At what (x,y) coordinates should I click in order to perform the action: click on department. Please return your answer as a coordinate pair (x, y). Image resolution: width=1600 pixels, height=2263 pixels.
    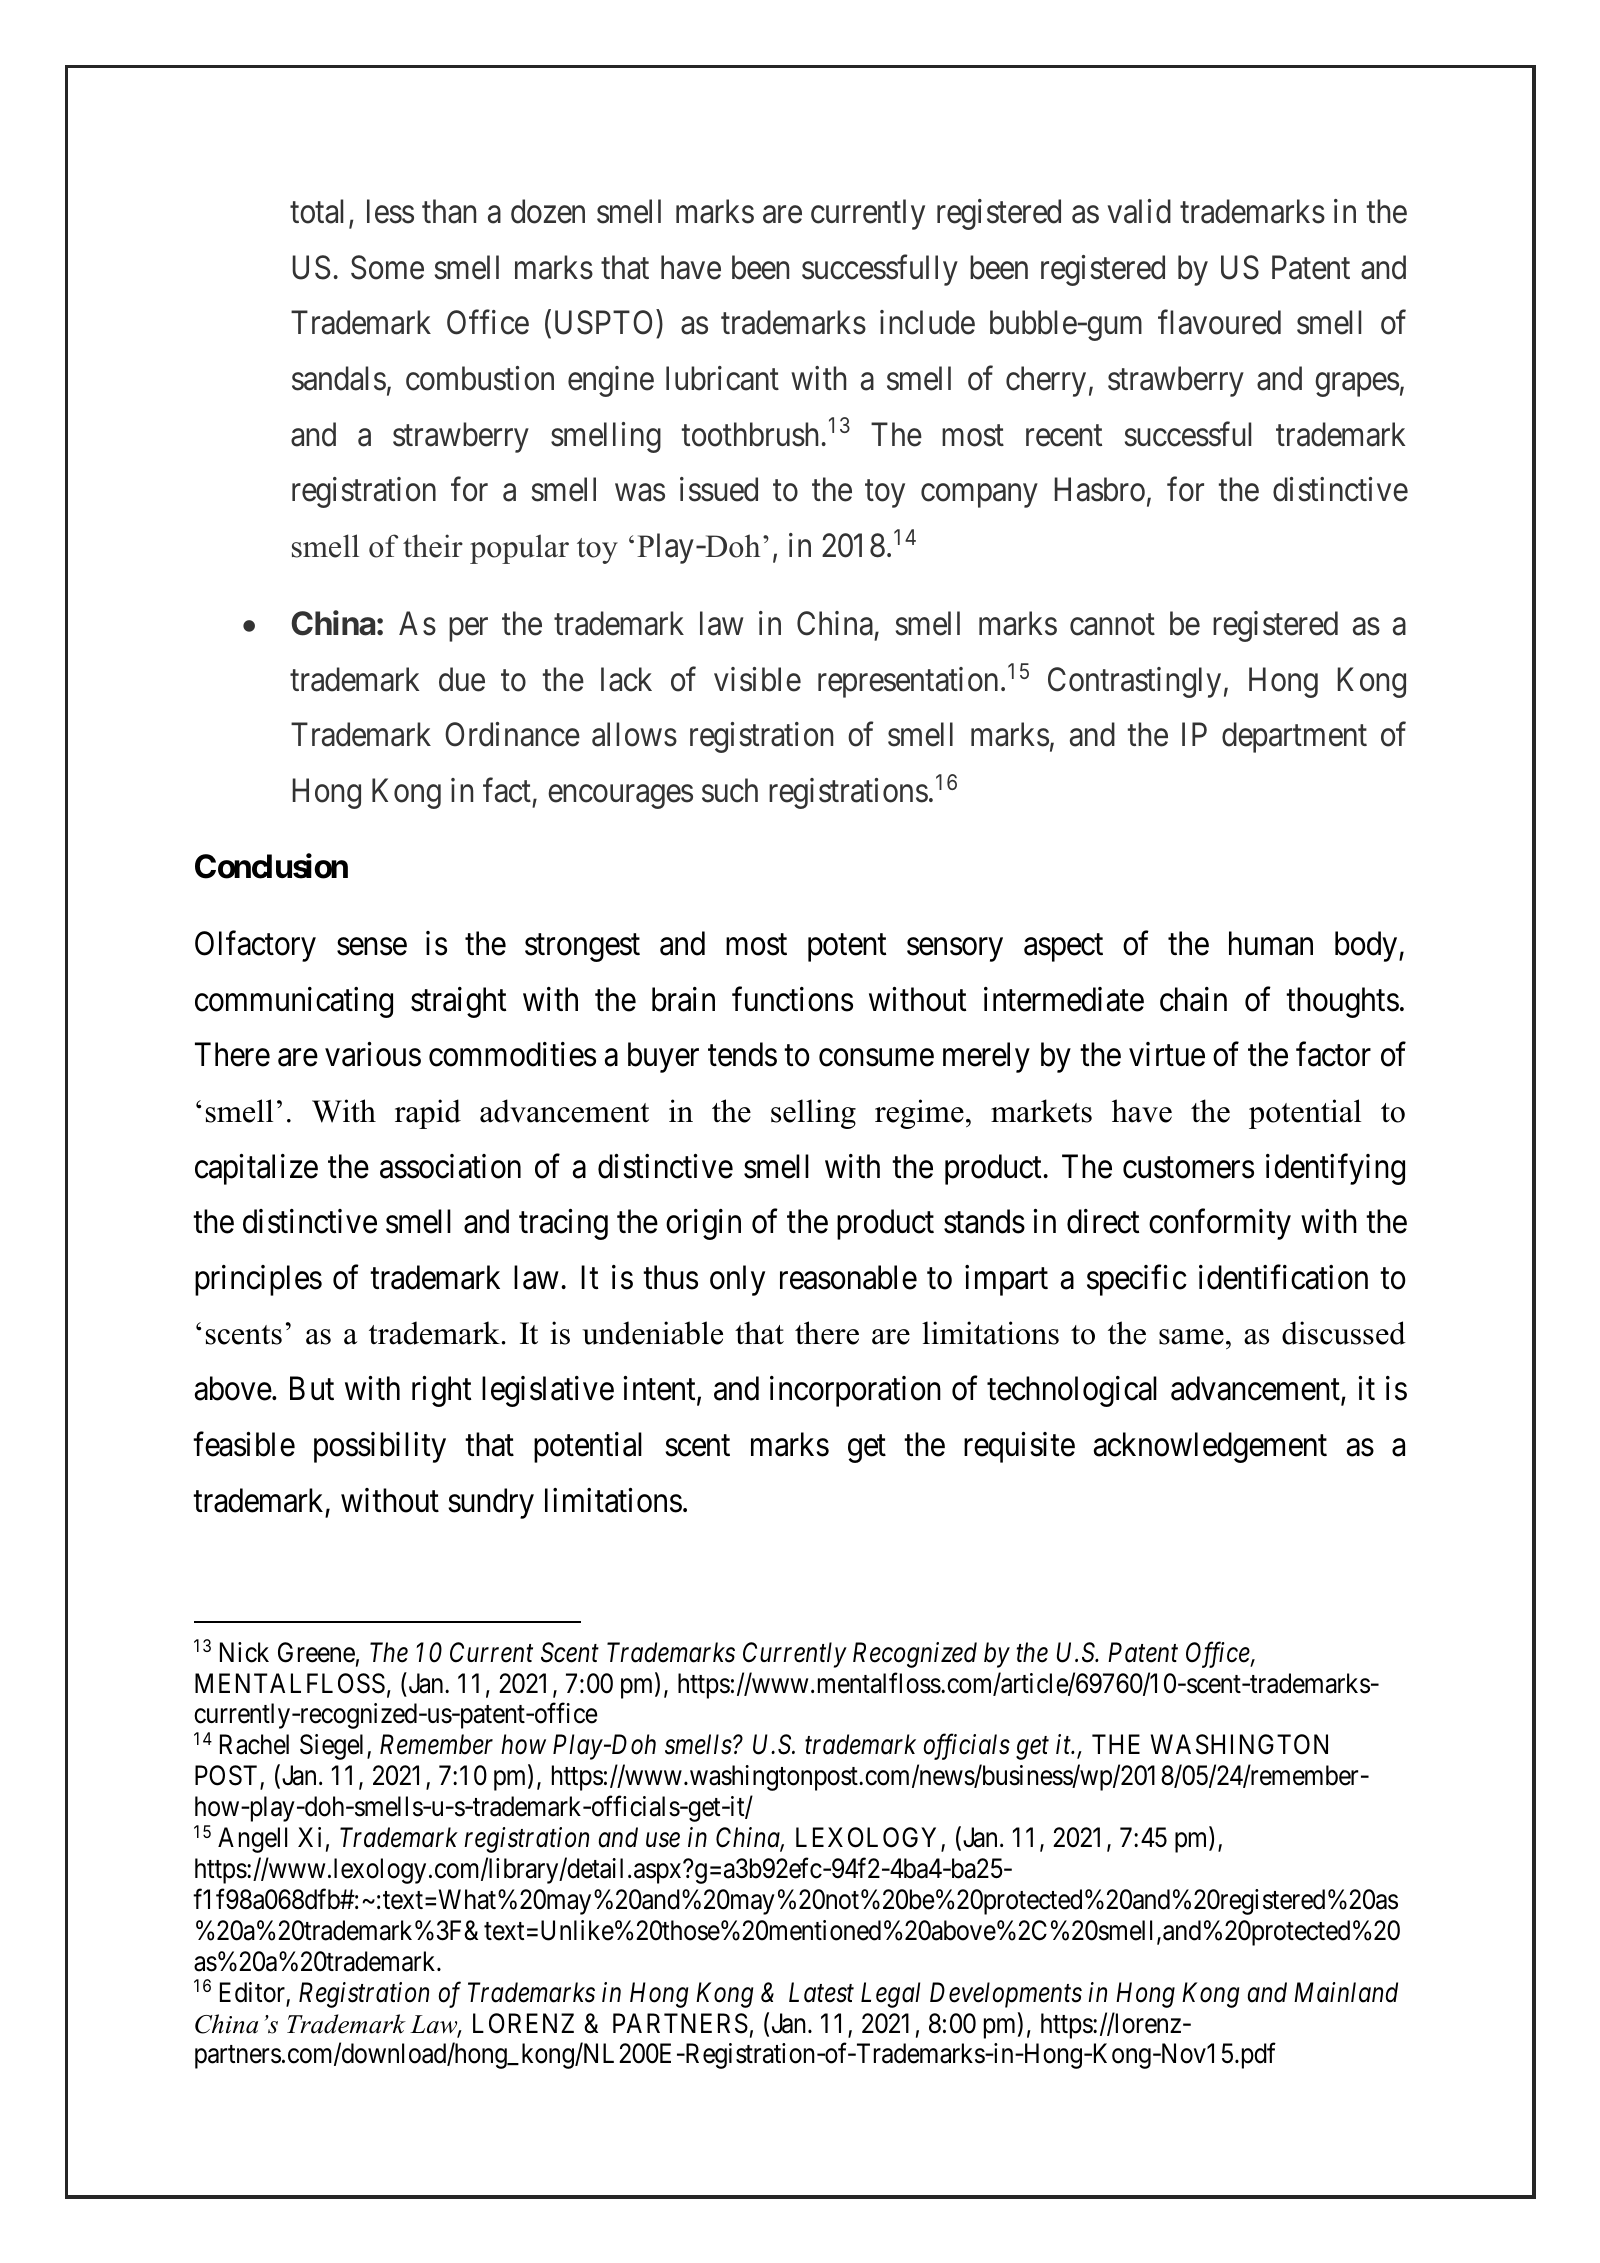
    Looking at the image, I should click on (1294, 737).
